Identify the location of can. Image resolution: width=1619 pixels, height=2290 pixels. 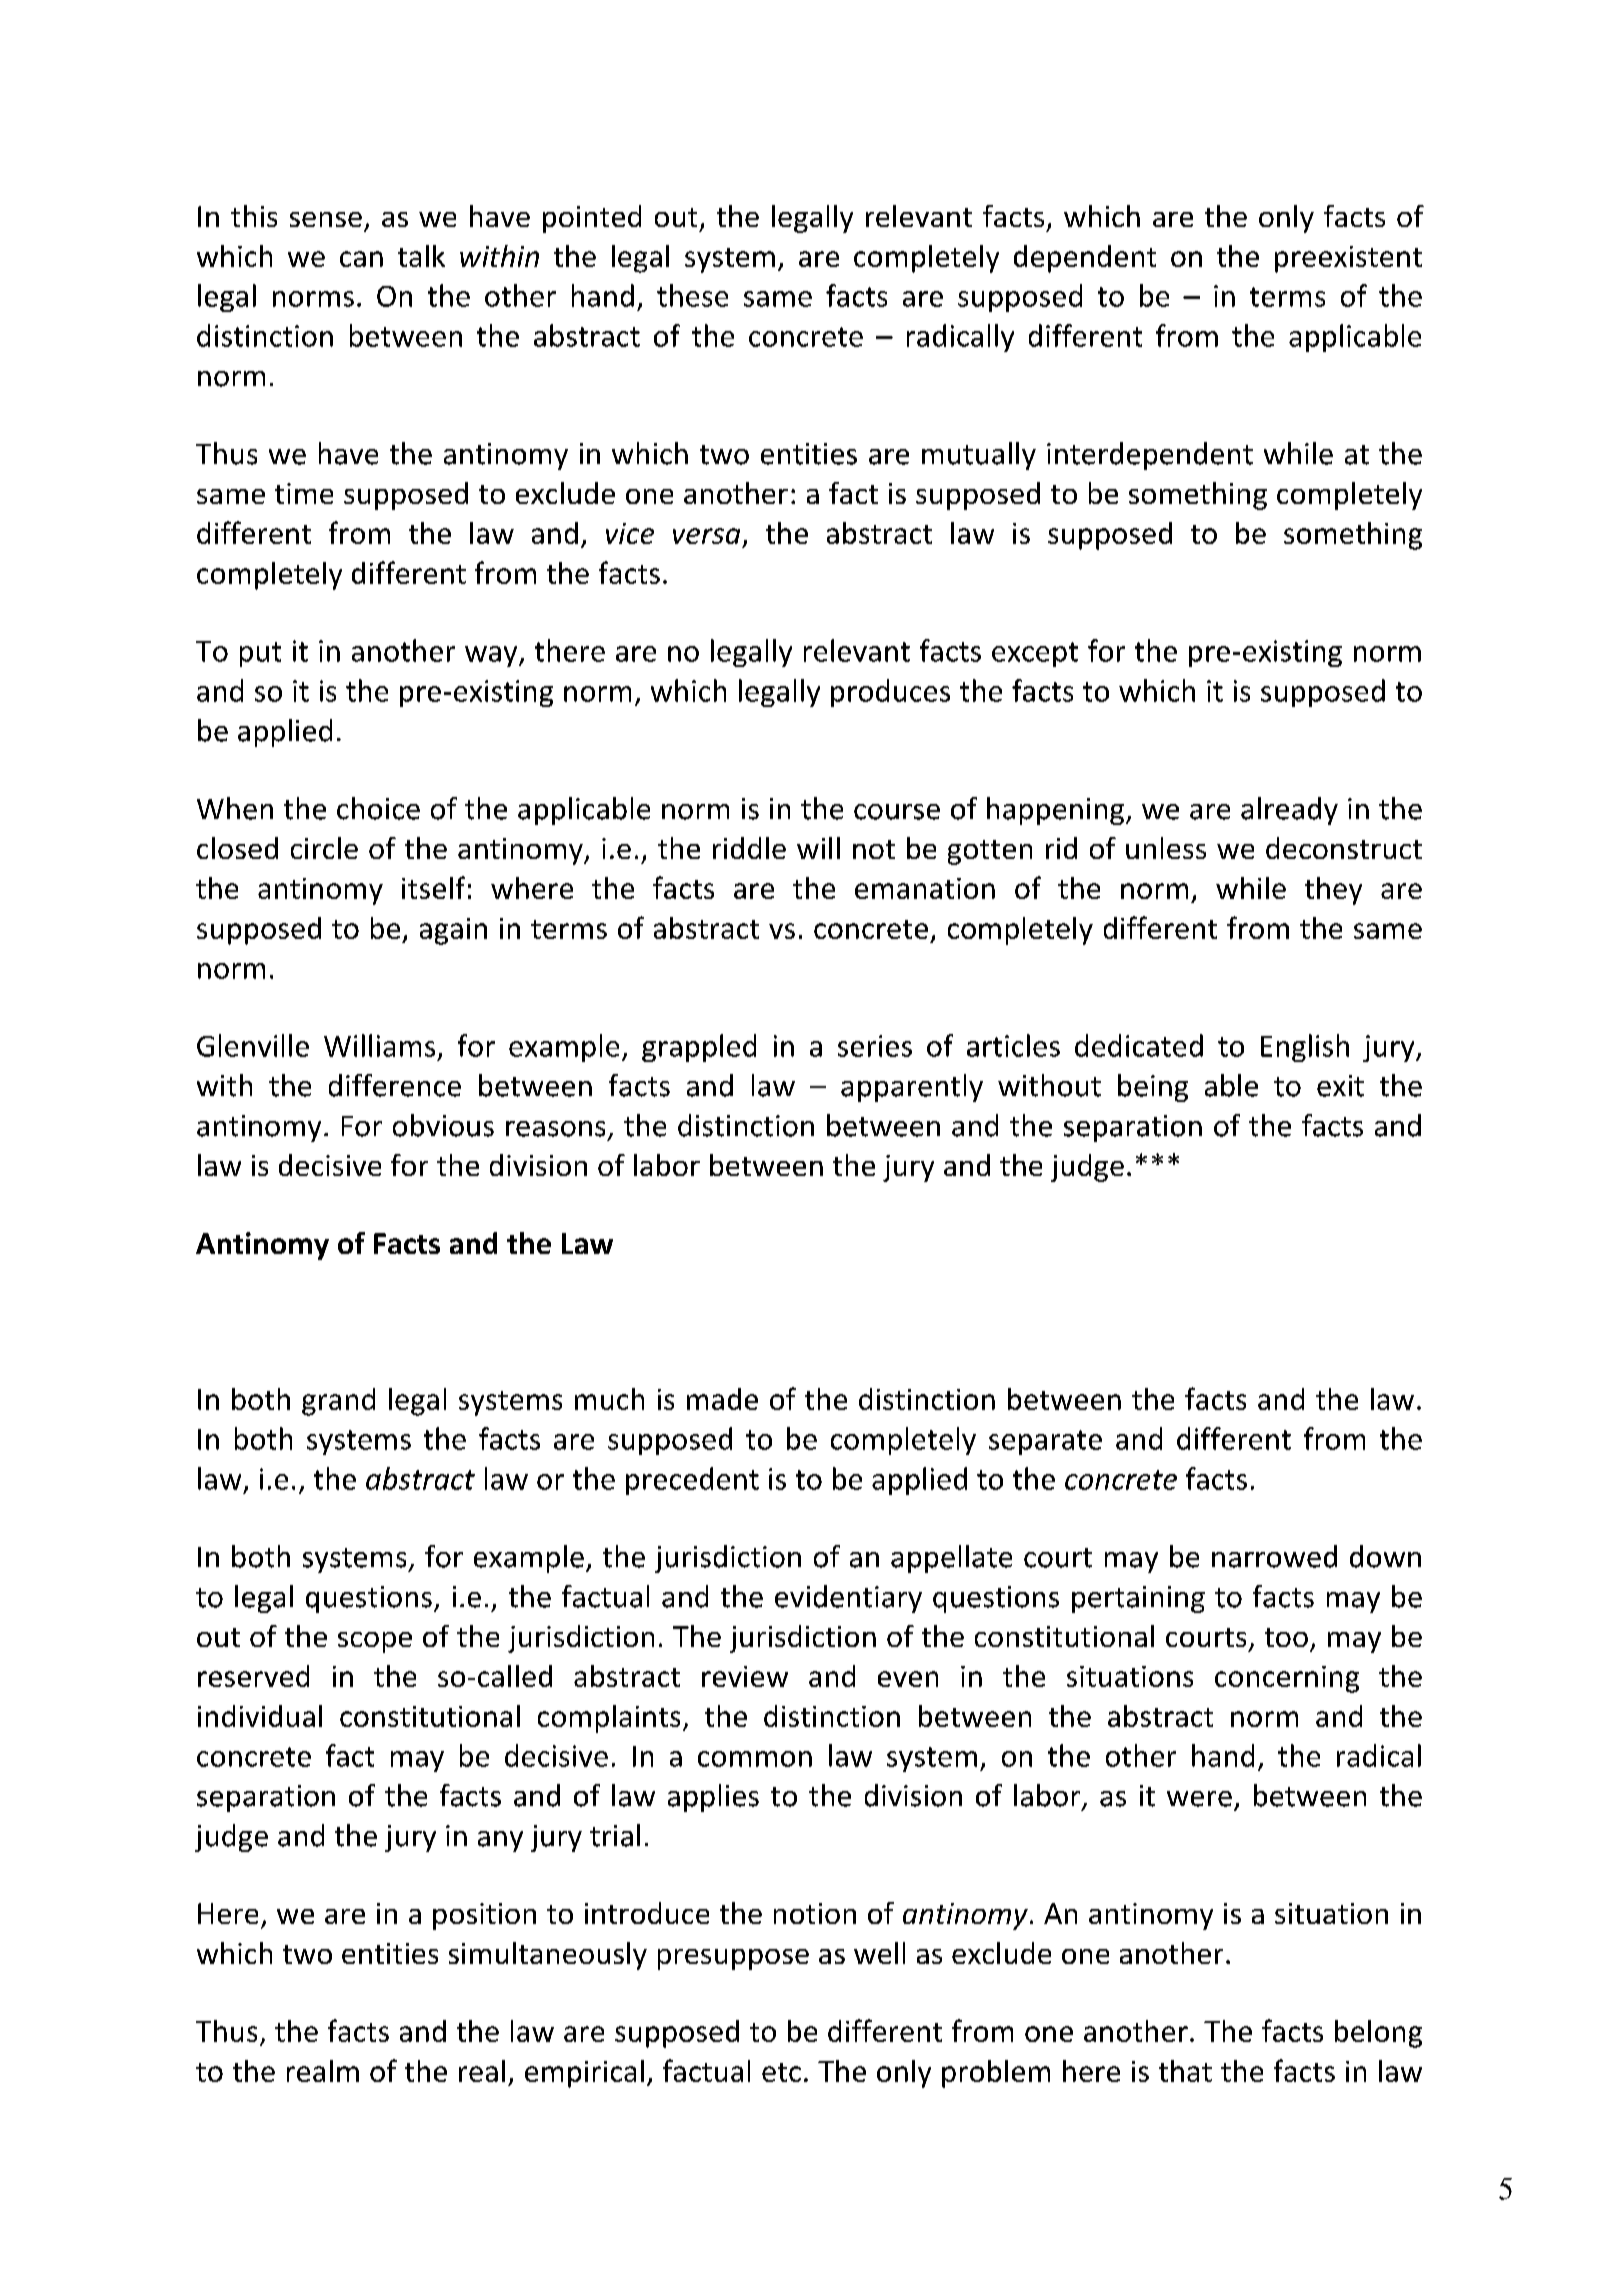
(361, 259).
